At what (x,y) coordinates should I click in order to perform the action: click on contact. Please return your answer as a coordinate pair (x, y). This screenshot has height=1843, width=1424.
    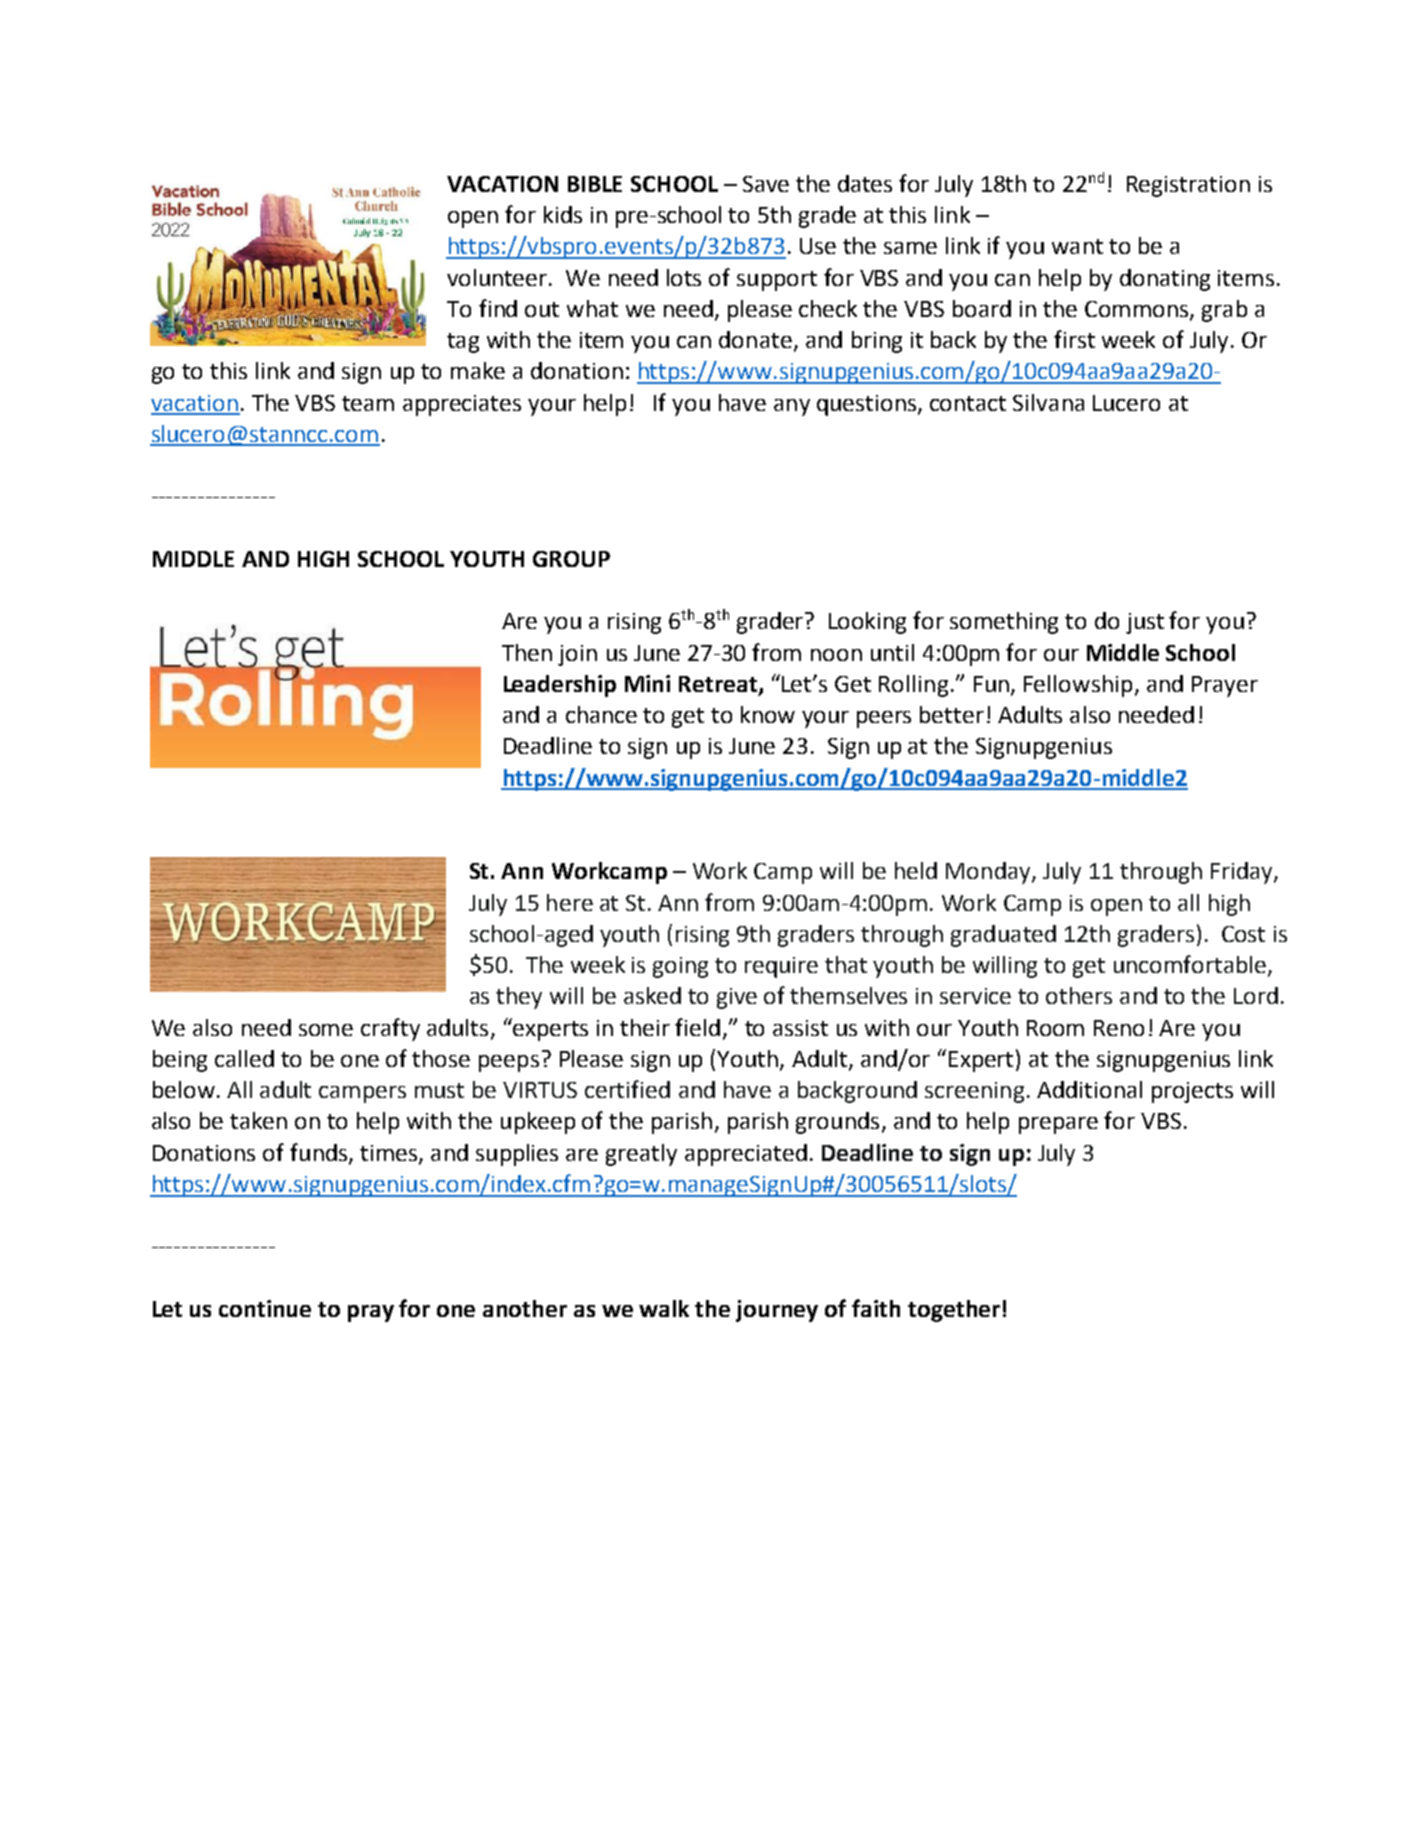
    Looking at the image, I should click on (968, 403).
